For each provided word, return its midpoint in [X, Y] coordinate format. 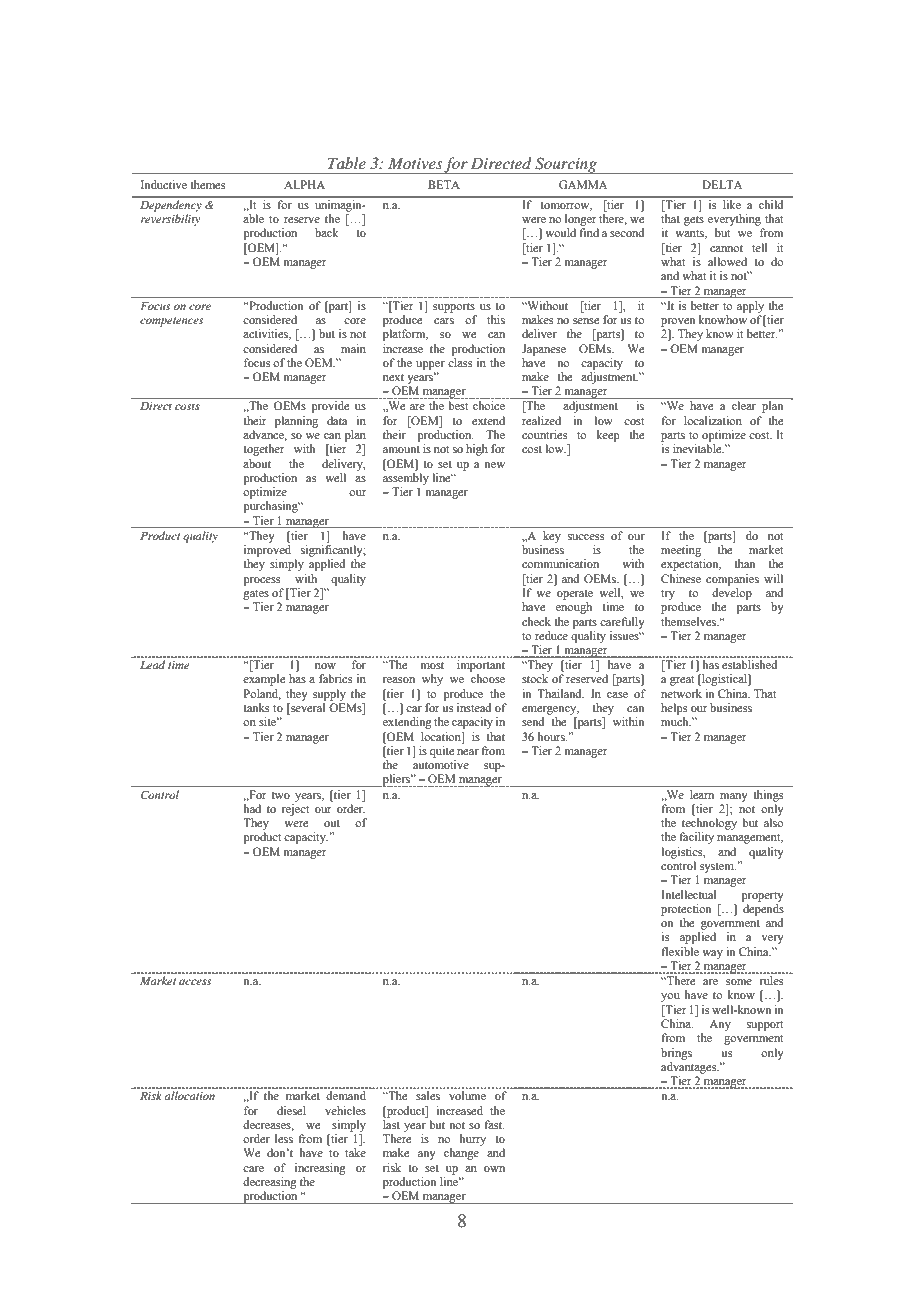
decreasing [270, 1183]
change [461, 1154]
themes [207, 184]
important [481, 666]
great [682, 681]
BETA [444, 184]
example [264, 680]
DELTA [722, 184]
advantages [690, 1068]
